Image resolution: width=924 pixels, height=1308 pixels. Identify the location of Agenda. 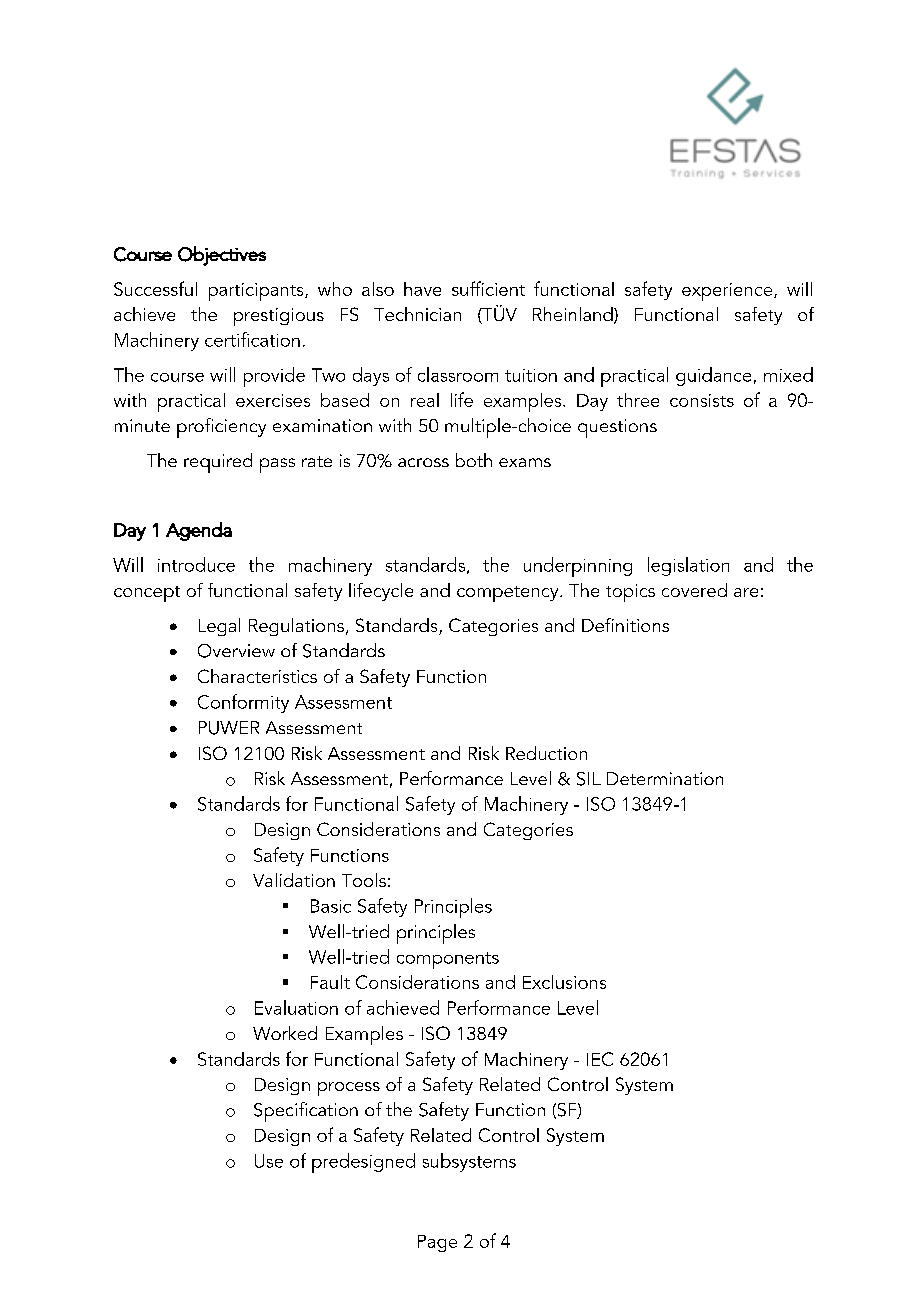
(199, 531).
